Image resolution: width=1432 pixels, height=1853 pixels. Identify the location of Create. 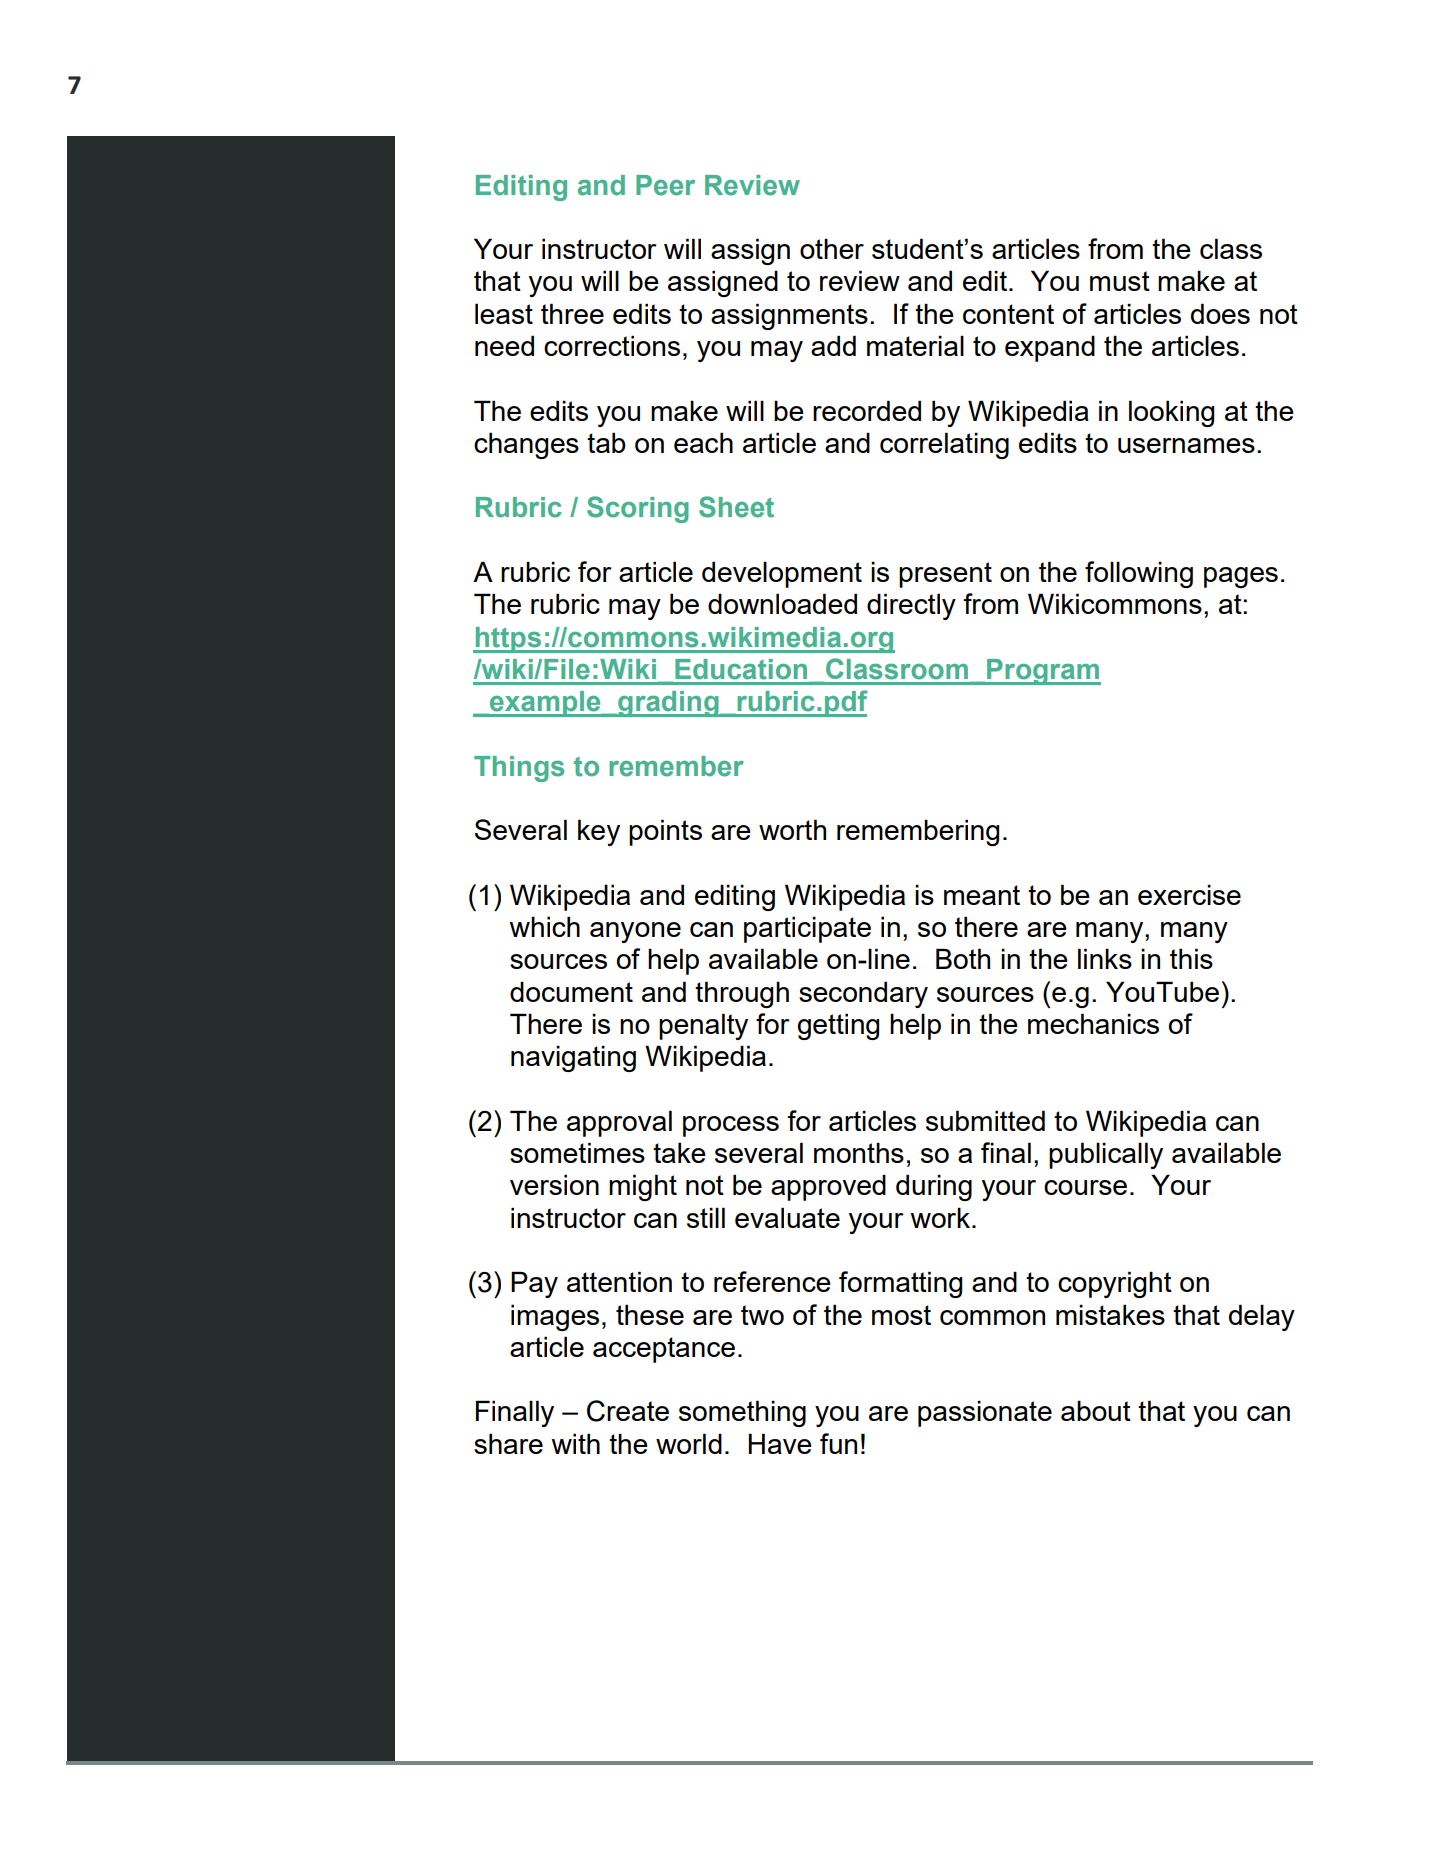
(628, 1411).
